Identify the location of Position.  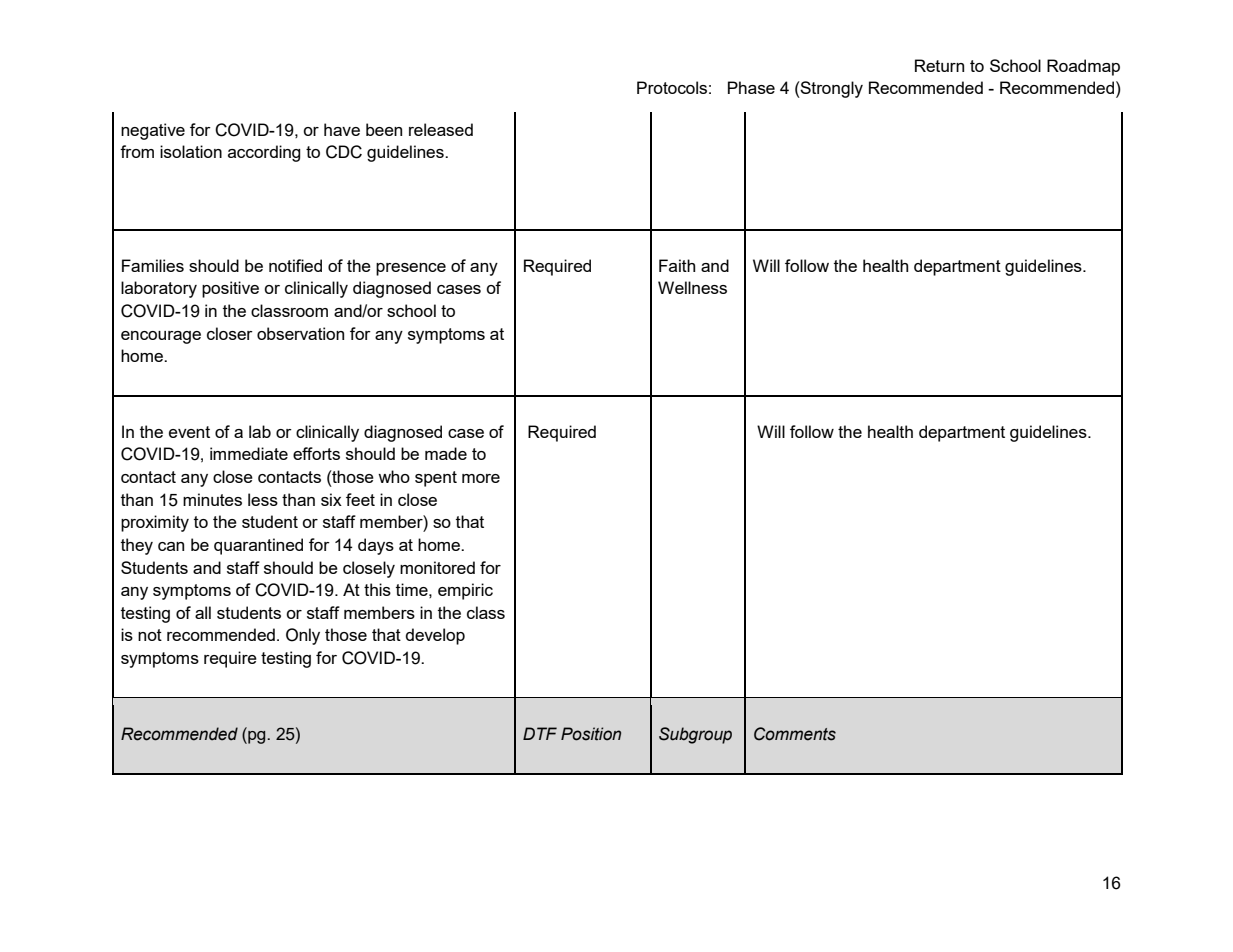
(591, 734).
